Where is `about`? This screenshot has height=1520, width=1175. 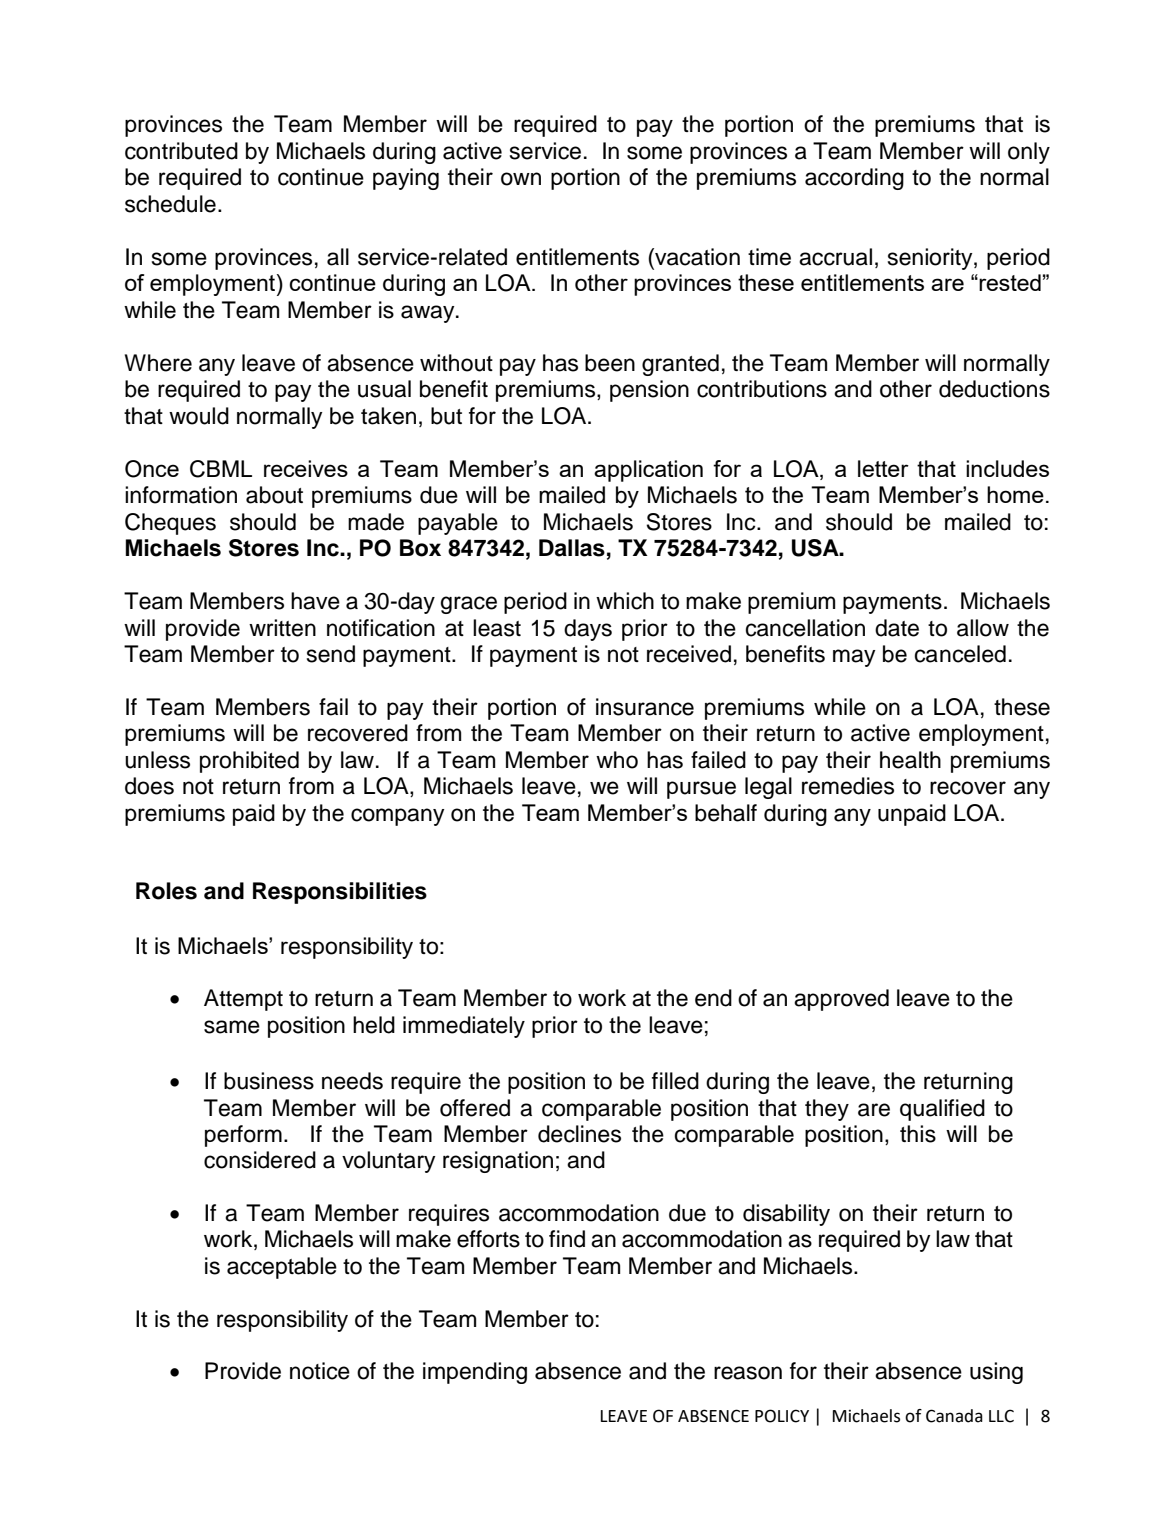
about is located at coordinates (274, 495).
